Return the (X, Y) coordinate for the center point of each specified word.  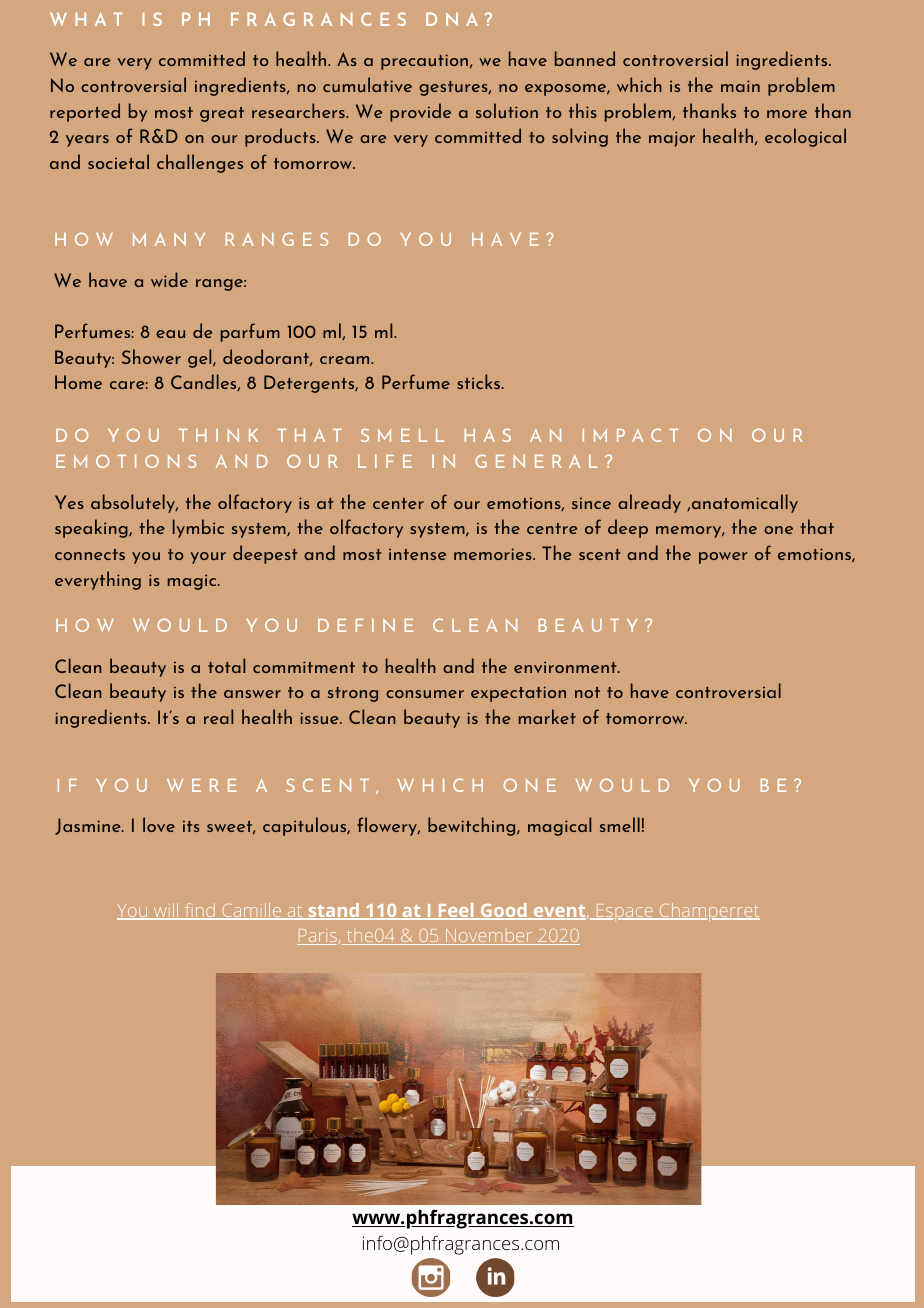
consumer (425, 694)
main (740, 86)
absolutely (134, 503)
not (587, 692)
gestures (454, 88)
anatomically (743, 503)
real (218, 716)
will (166, 911)
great (222, 114)
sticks (480, 381)
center (398, 503)
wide (169, 279)
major (672, 139)
